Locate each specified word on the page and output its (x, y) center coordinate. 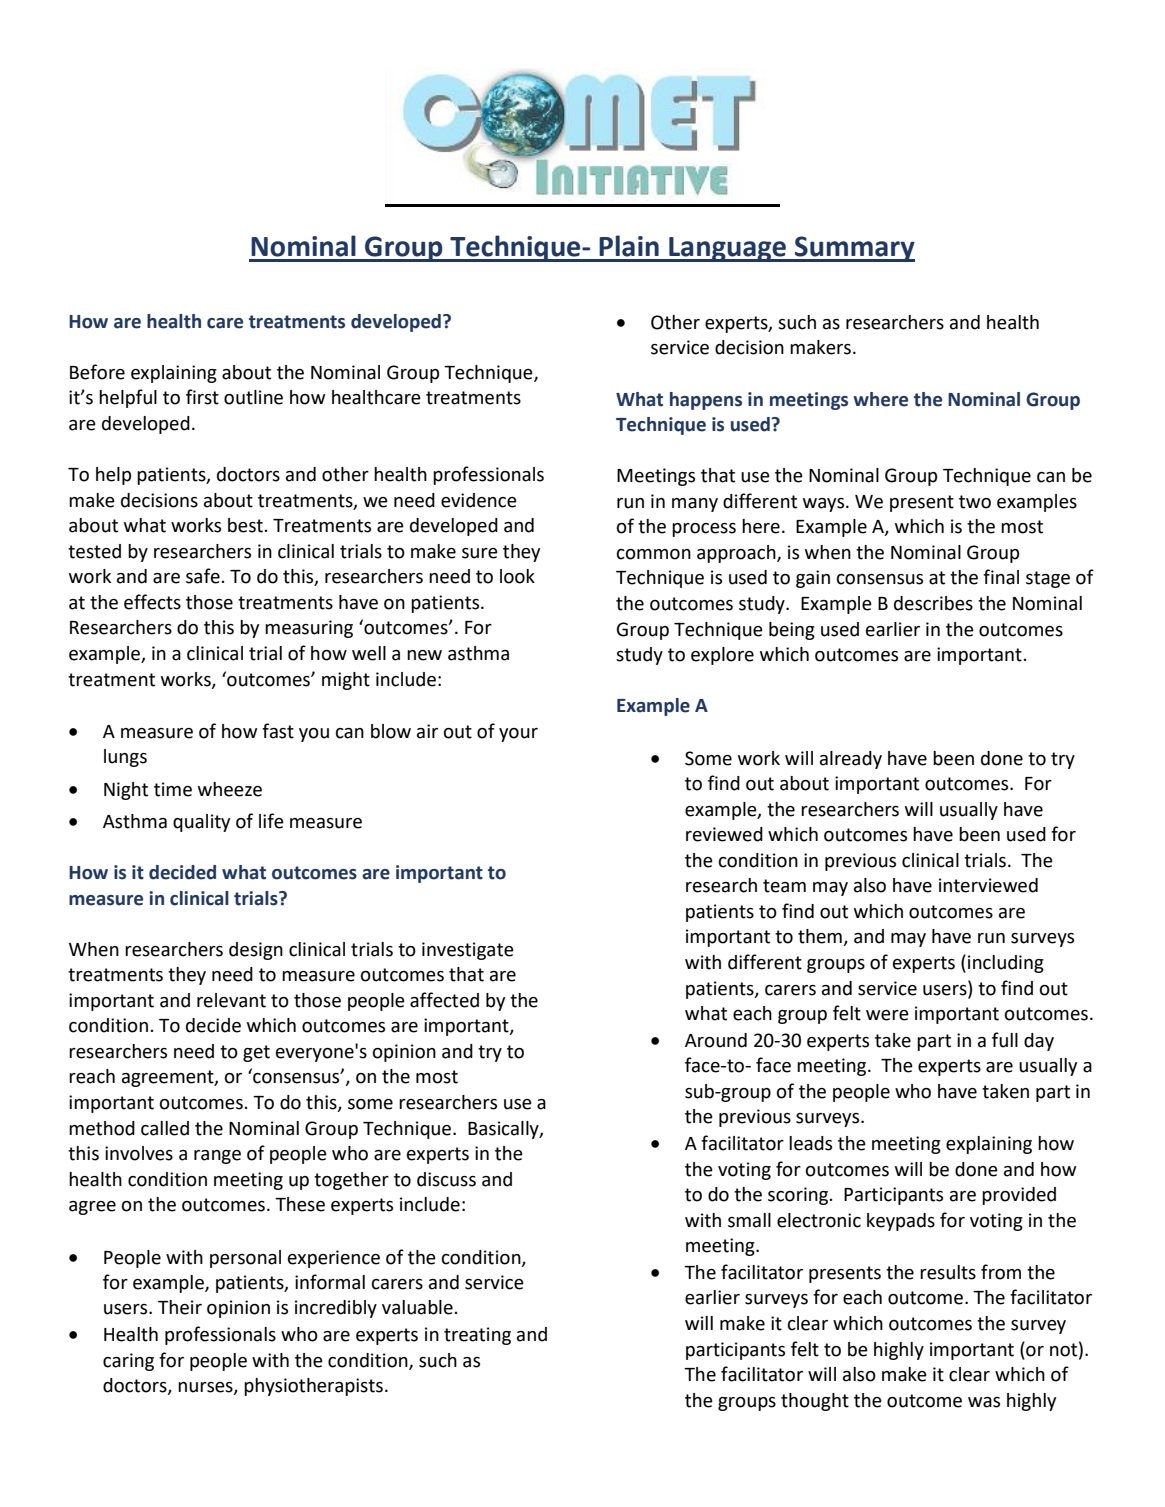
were (887, 1015)
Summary (854, 249)
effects (152, 602)
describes (933, 603)
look (517, 576)
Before (97, 372)
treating (477, 1336)
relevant (231, 1000)
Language (727, 249)
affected (444, 1000)
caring (128, 1362)
